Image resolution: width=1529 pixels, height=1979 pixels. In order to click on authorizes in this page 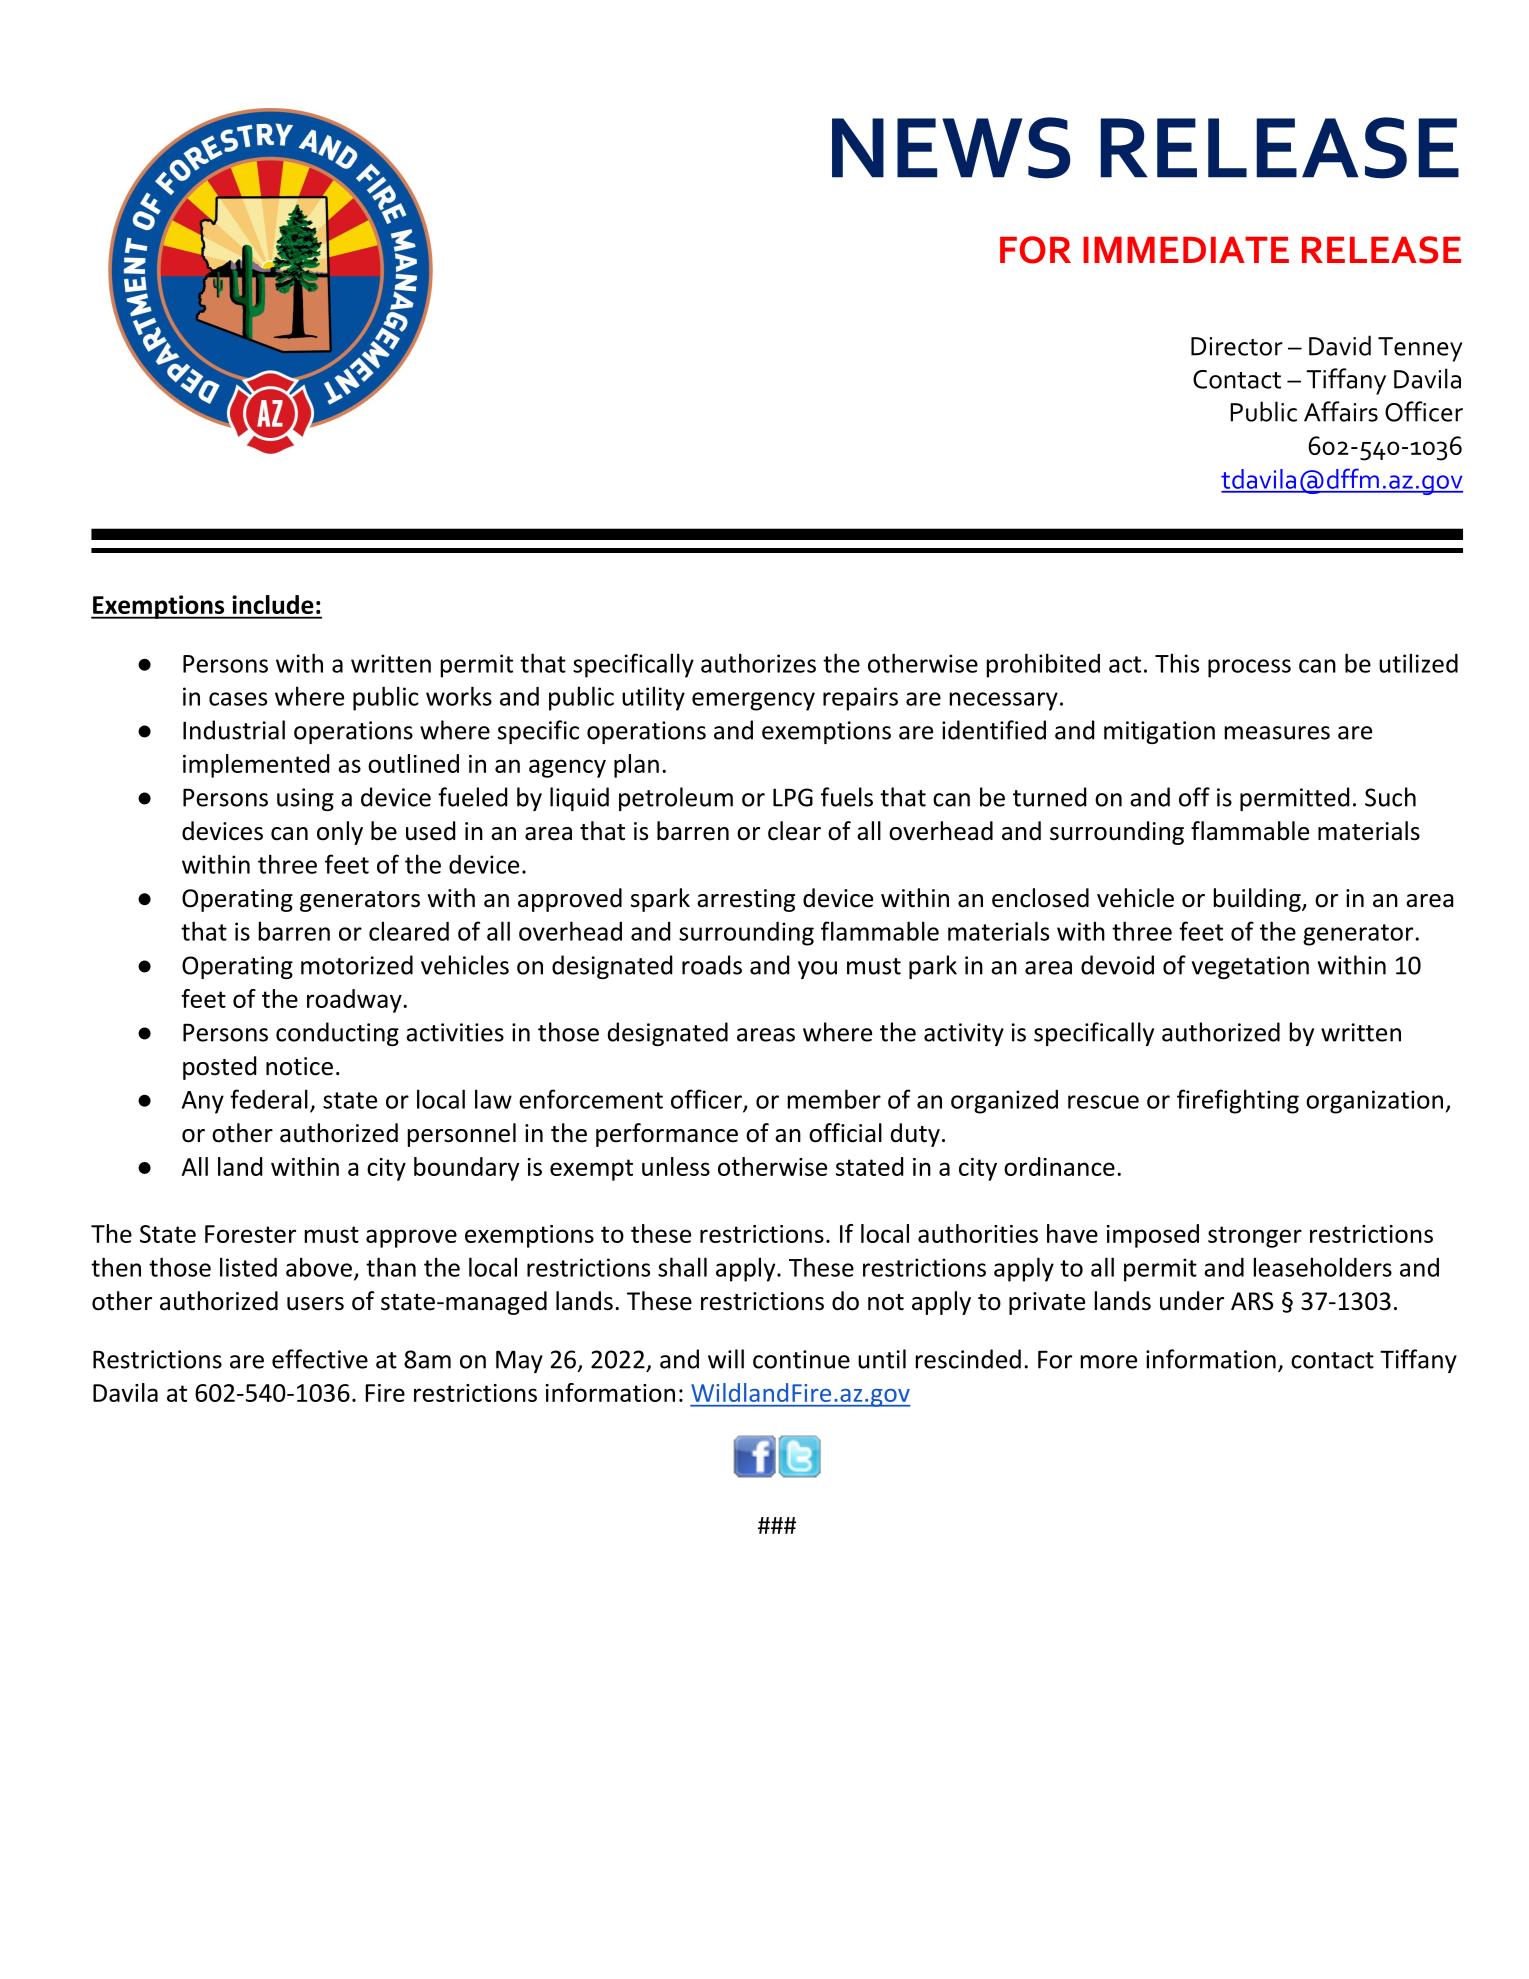, I will do `click(758, 663)`.
